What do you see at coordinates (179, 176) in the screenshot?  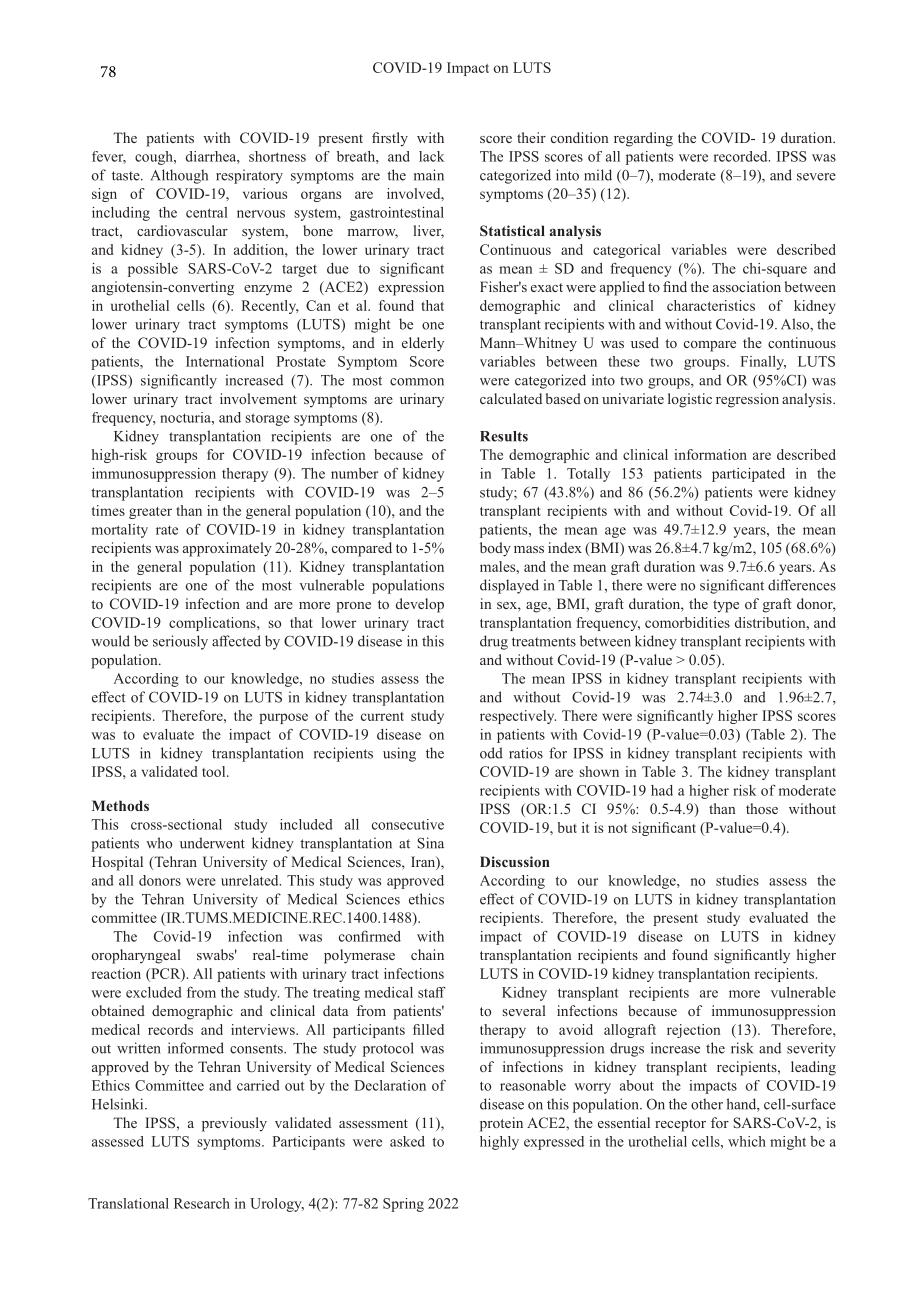 I see `Although` at bounding box center [179, 176].
